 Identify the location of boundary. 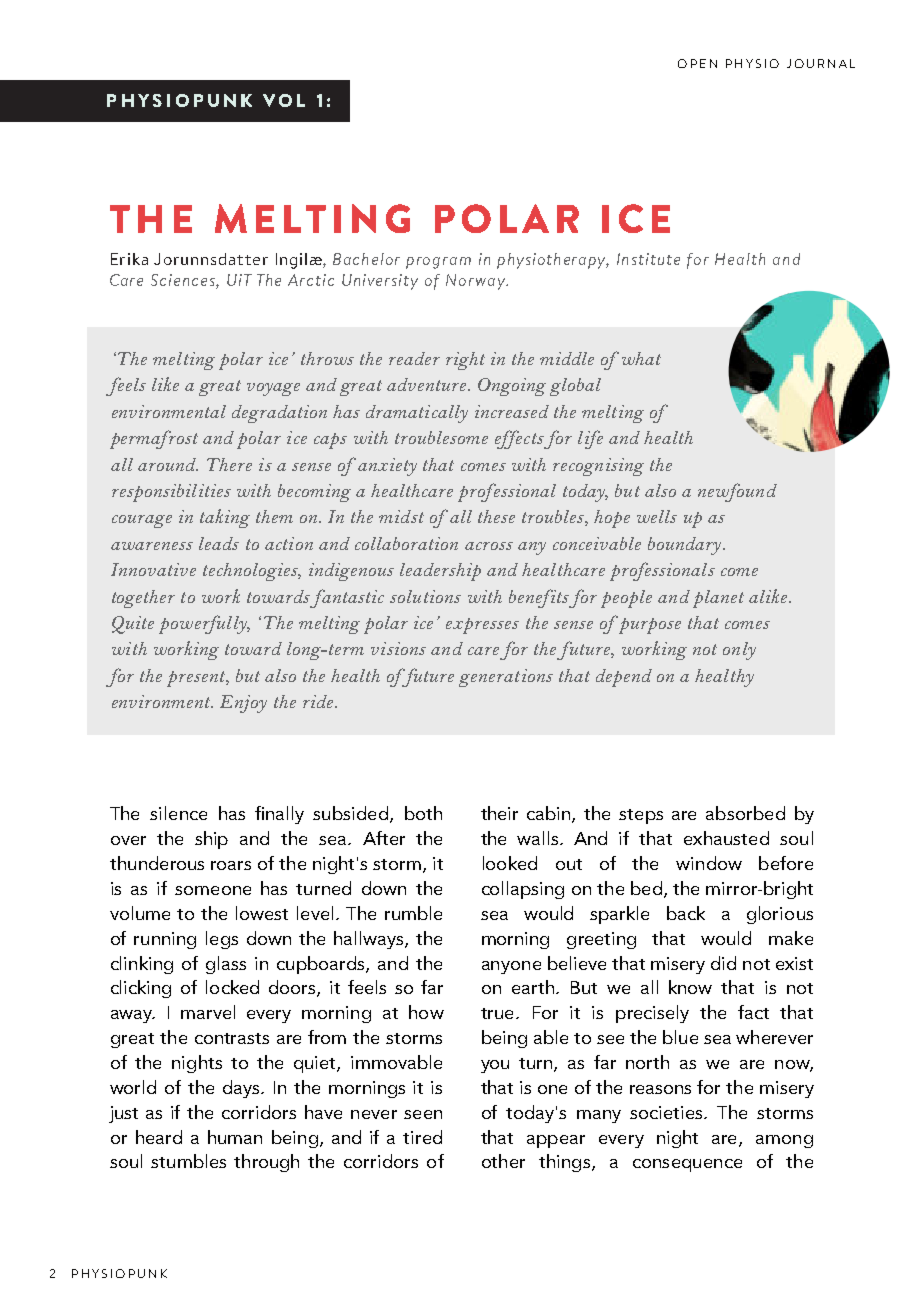
(686, 546).
